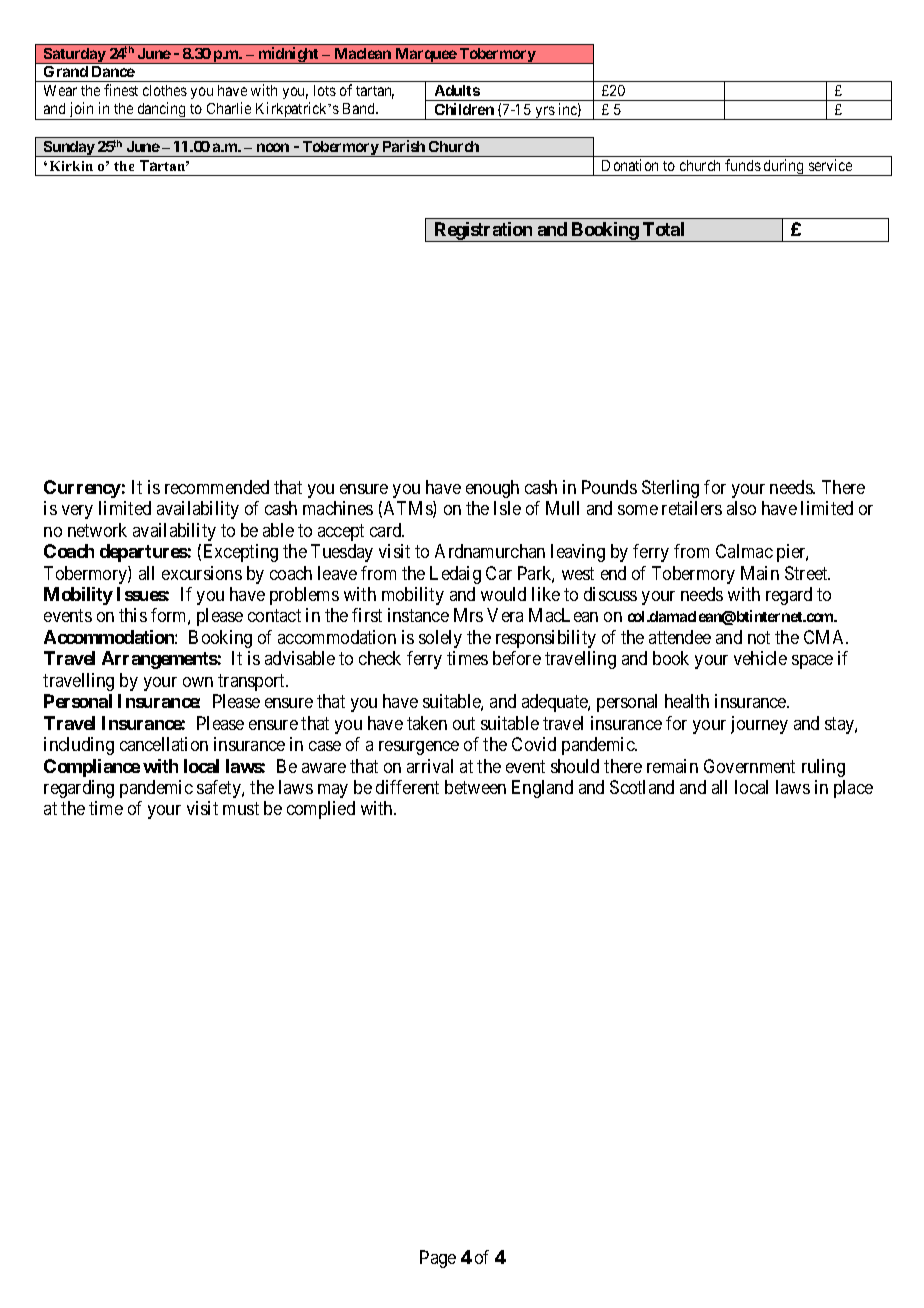 The height and width of the document is (1308, 924). Describe the element at coordinates (475, 787) in the document. I see `between` at that location.
